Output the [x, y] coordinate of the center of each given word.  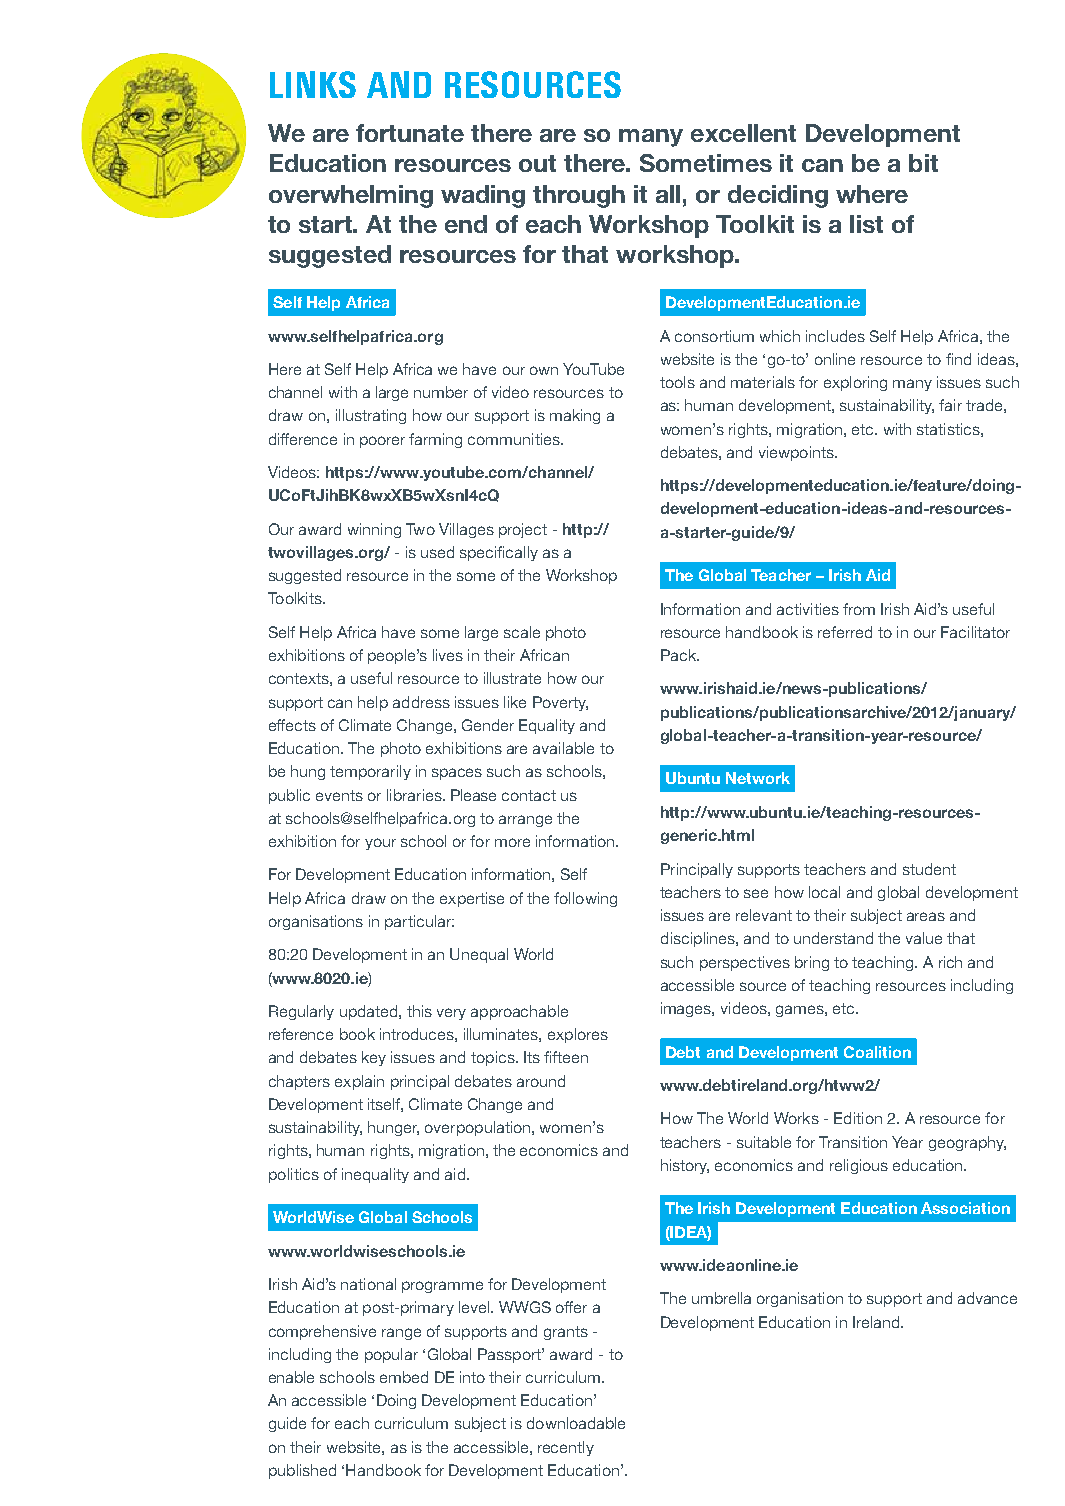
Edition [858, 1118]
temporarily [370, 772]
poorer [382, 442]
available [563, 748]
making [575, 416]
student [929, 869]
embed [404, 1377]
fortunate [410, 133]
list [866, 224]
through [579, 196]
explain [359, 1082]
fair [950, 405]
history [685, 1166]
